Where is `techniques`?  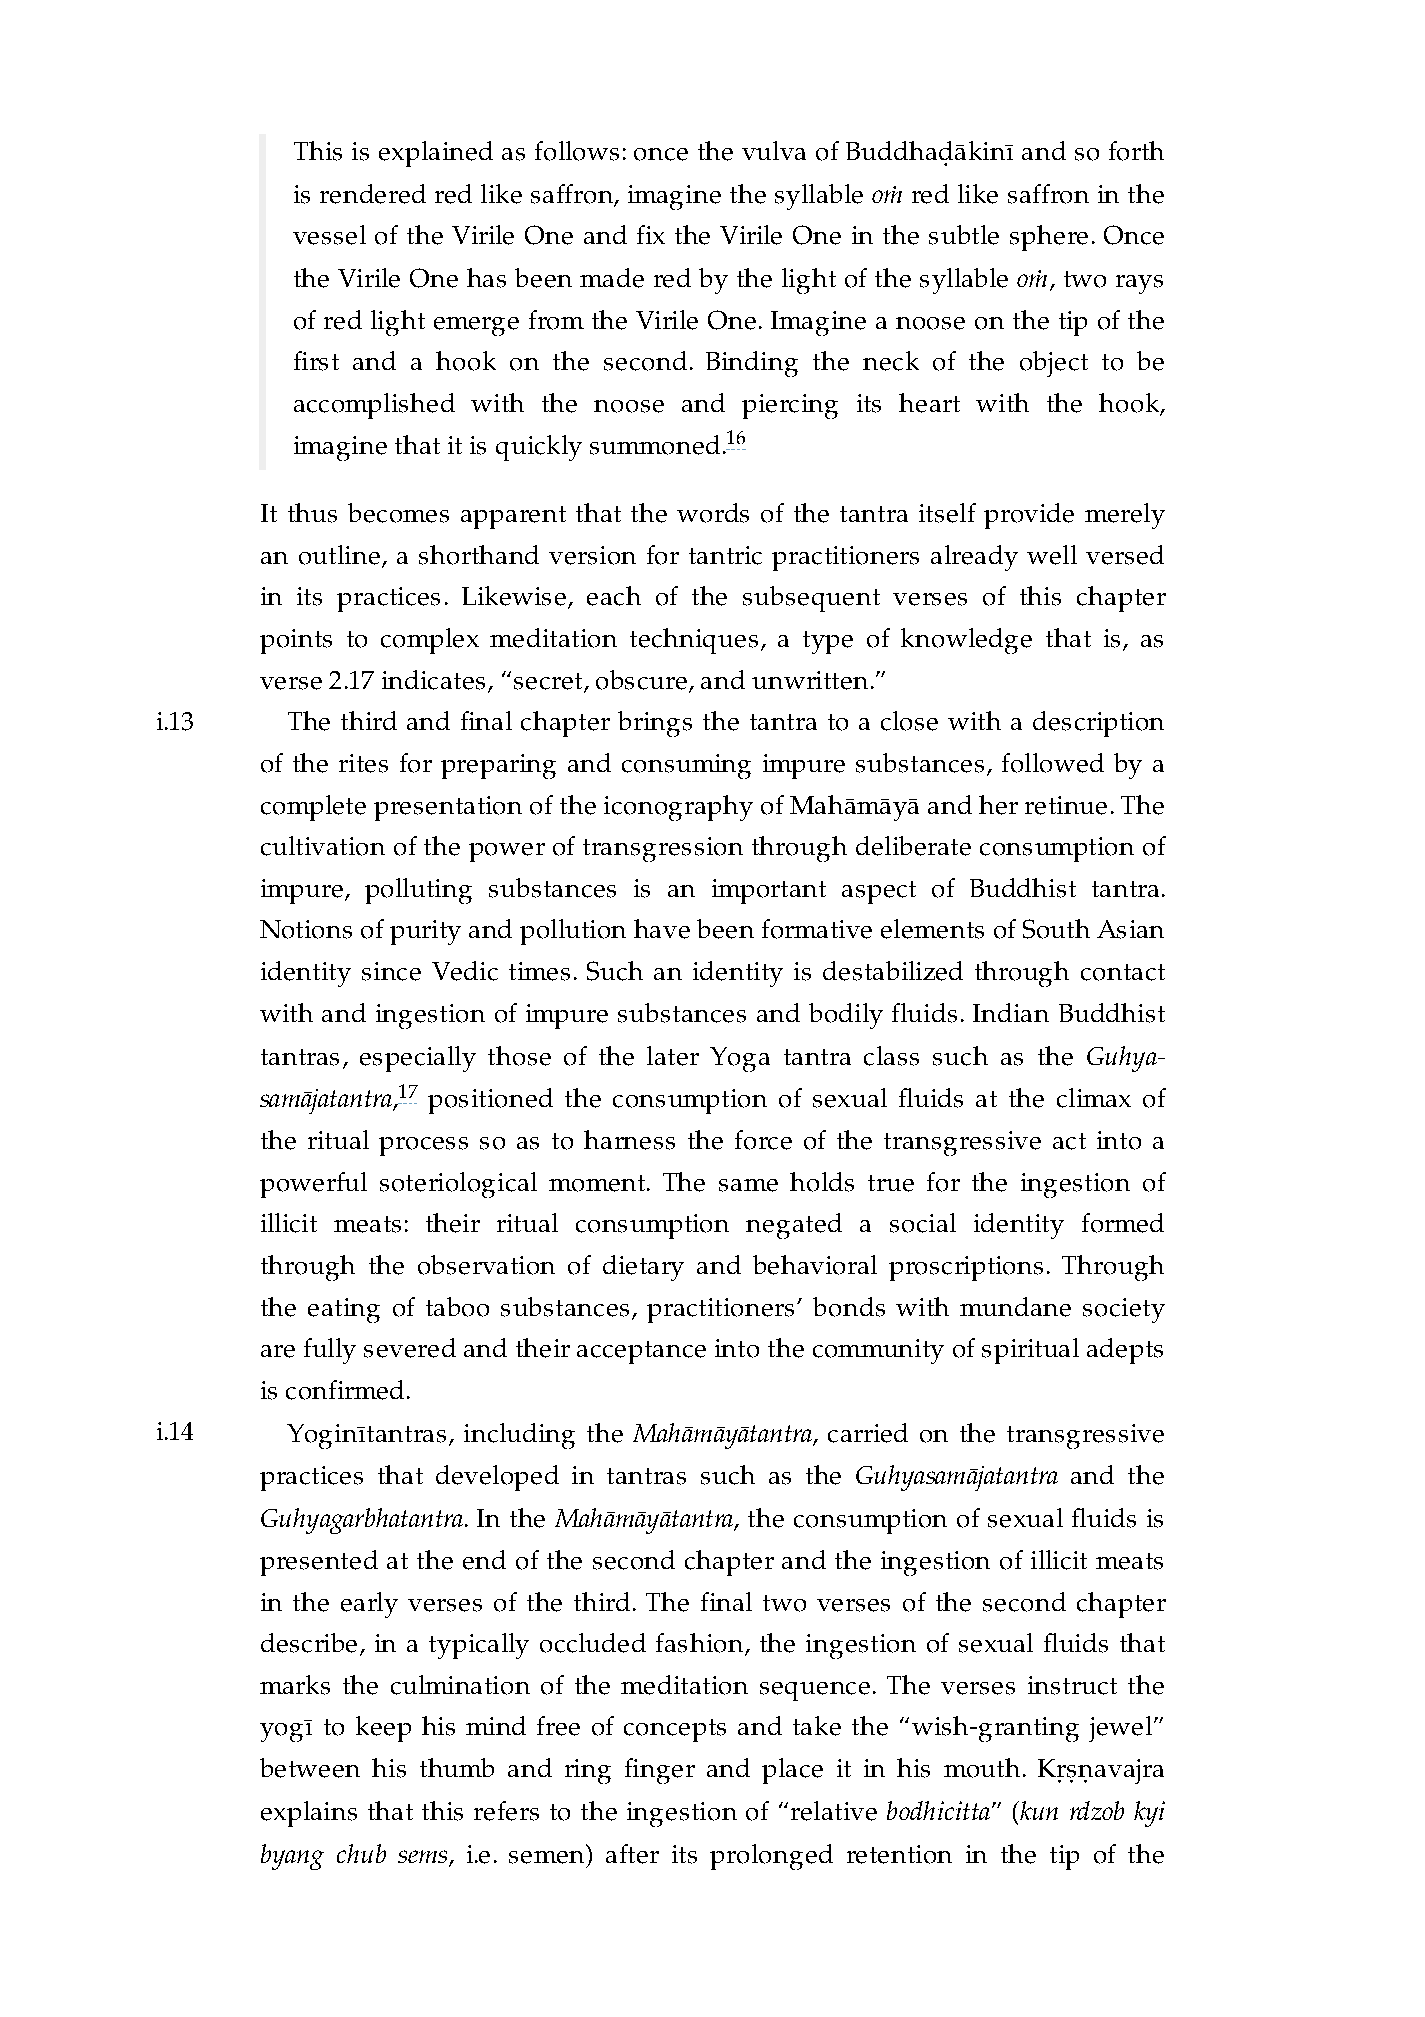
techniques is located at coordinates (694, 641).
